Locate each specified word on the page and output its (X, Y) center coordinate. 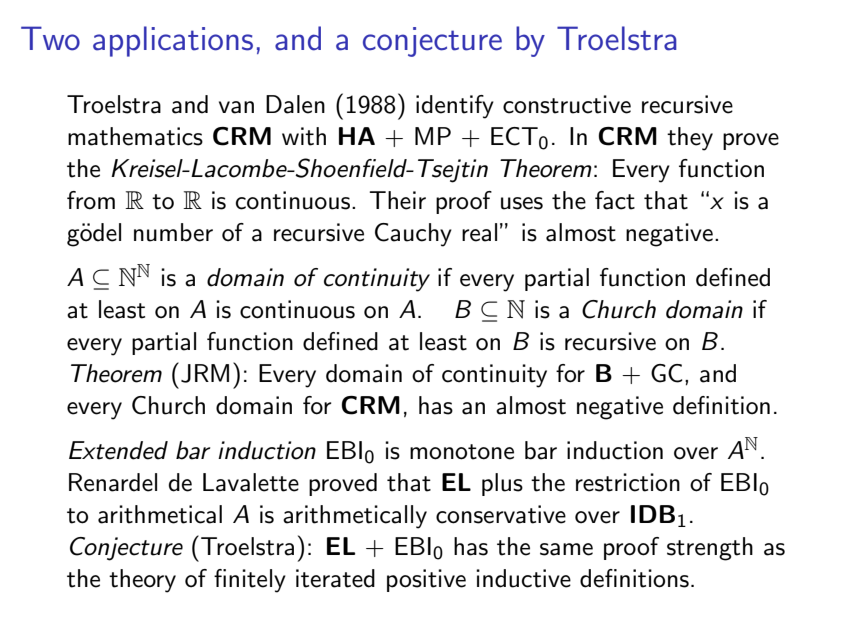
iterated (335, 578)
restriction (628, 482)
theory (142, 581)
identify (455, 107)
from (91, 200)
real (479, 232)
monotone (462, 452)
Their (397, 200)
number (173, 232)
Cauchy (413, 235)
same (566, 549)
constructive (567, 104)
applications (173, 41)
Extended (118, 450)
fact (615, 200)
